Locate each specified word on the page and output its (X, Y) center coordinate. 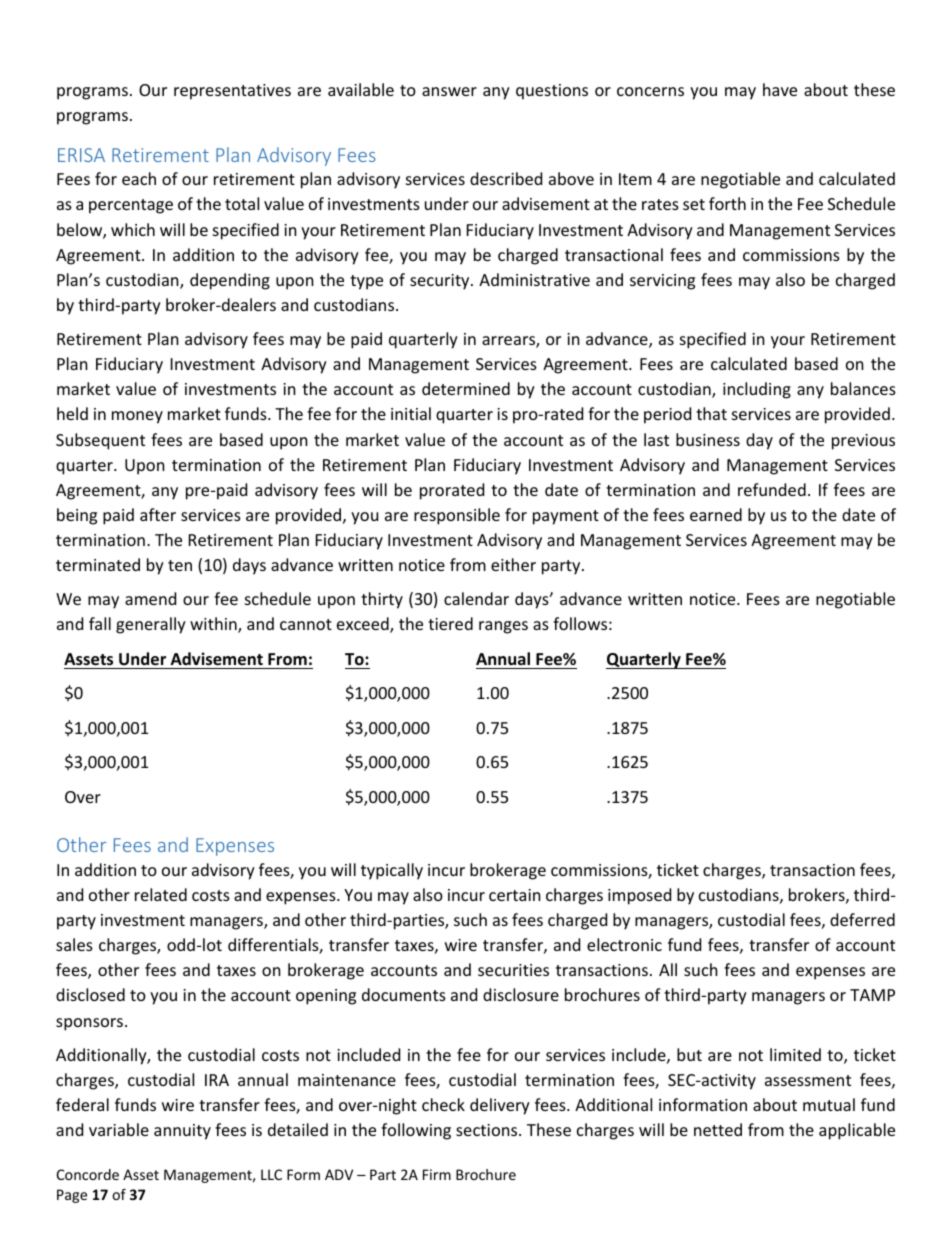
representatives (232, 92)
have (780, 89)
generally (151, 625)
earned (716, 514)
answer (449, 91)
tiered (450, 623)
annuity (182, 1132)
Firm (437, 1174)
